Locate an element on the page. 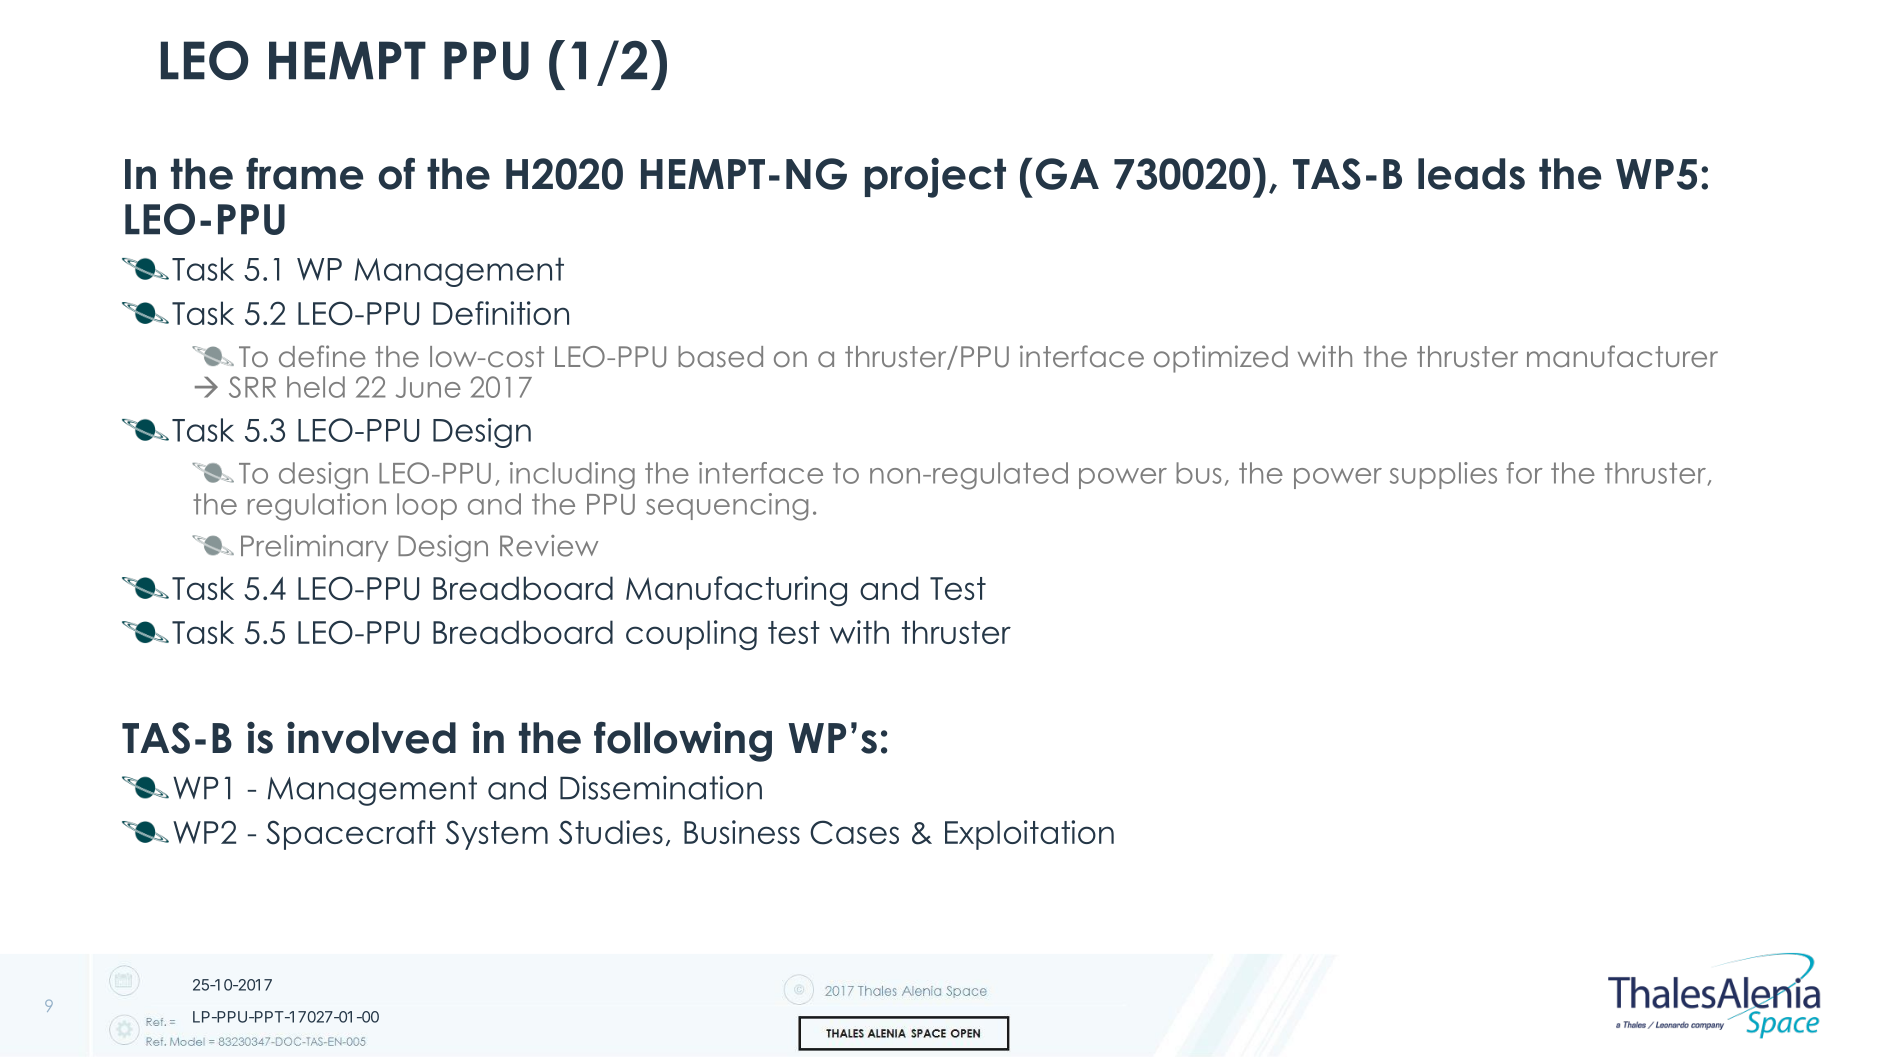 The width and height of the page is (1879, 1057). supplies is located at coordinates (1443, 475).
